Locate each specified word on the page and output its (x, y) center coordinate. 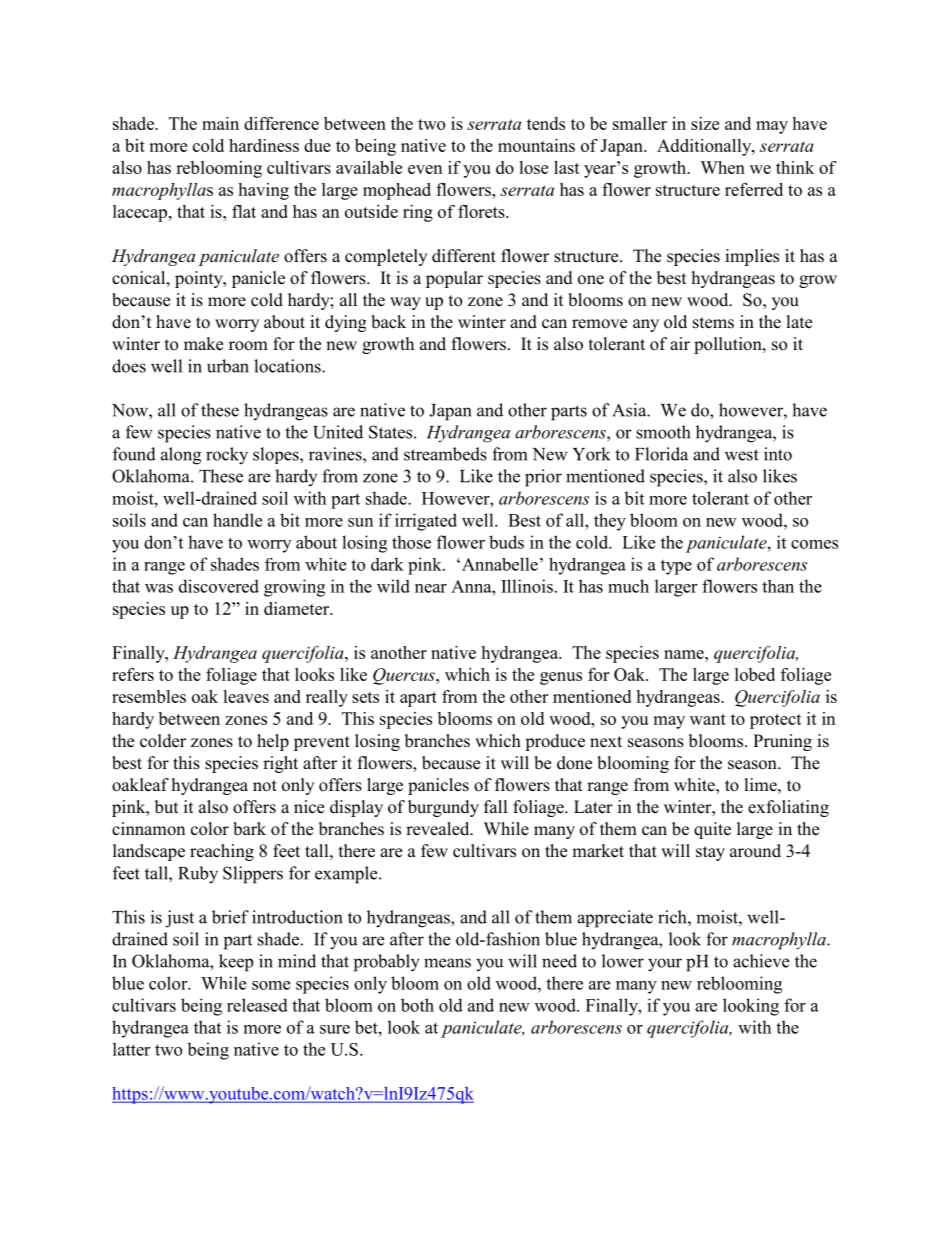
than (778, 586)
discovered (219, 586)
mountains (536, 145)
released (257, 1005)
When (722, 167)
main (220, 123)
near (431, 588)
